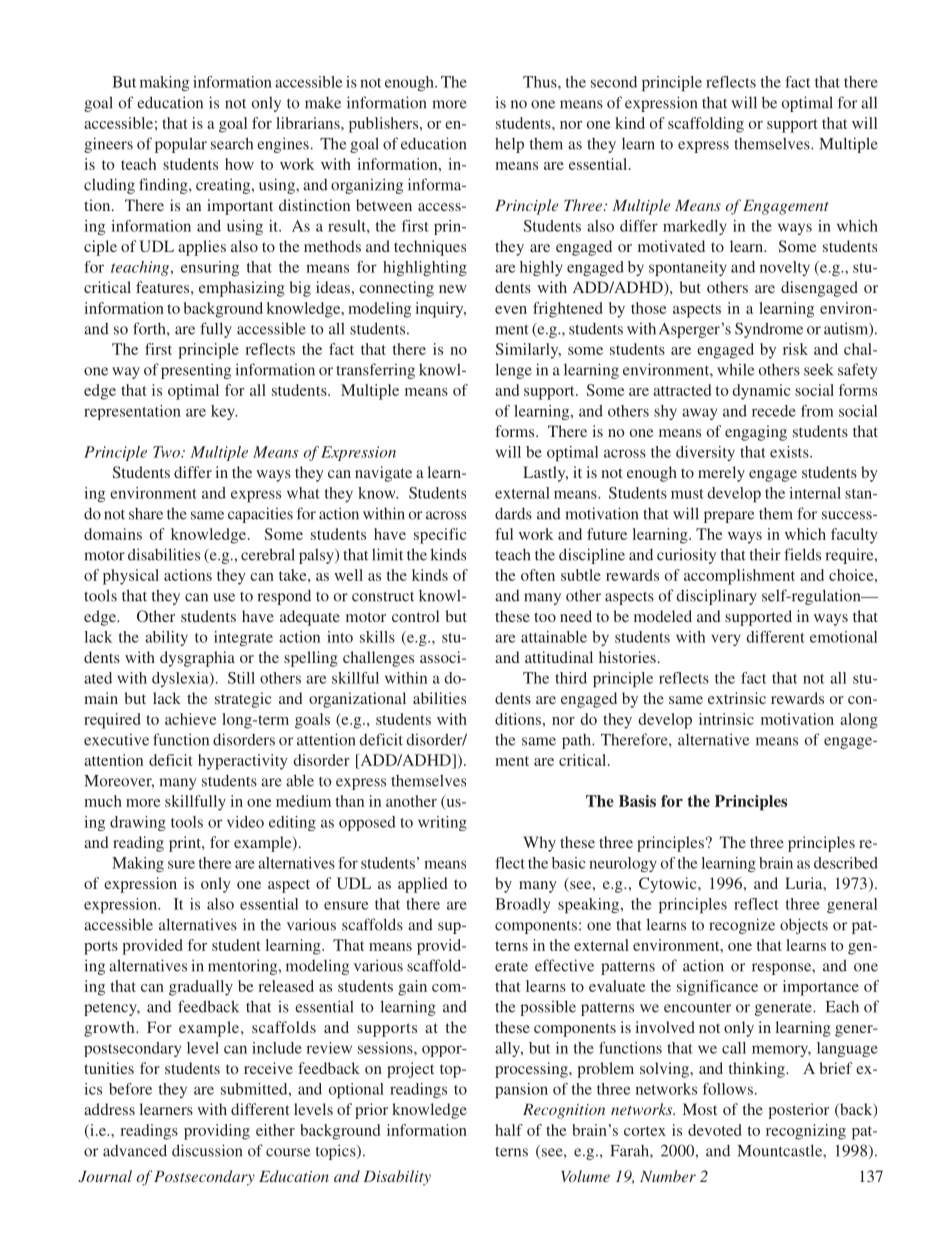 The image size is (952, 1233). What do you see at coordinates (695, 227) in the screenshot?
I see `markedly` at bounding box center [695, 227].
